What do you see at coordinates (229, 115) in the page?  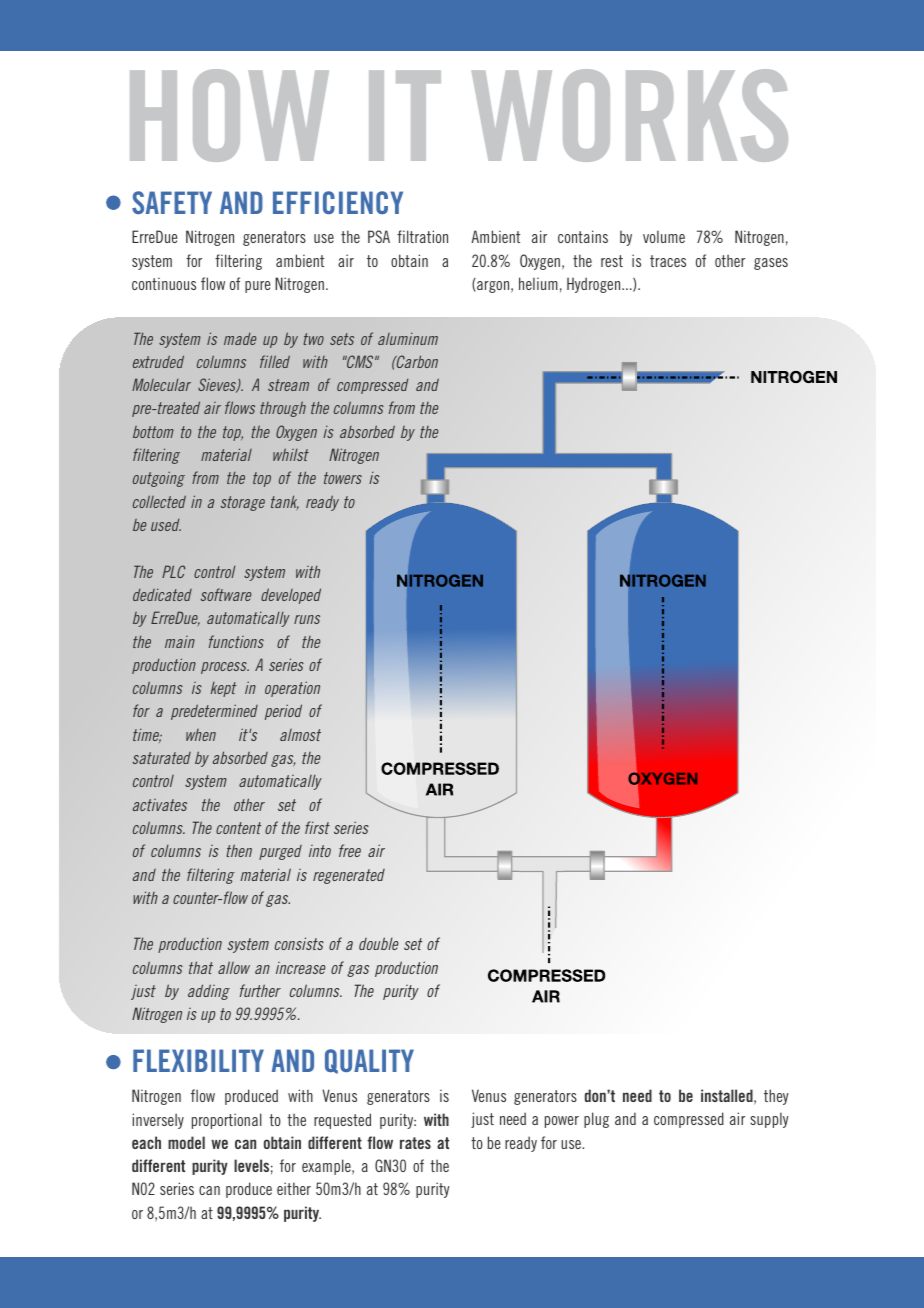 I see `HOW` at bounding box center [229, 115].
